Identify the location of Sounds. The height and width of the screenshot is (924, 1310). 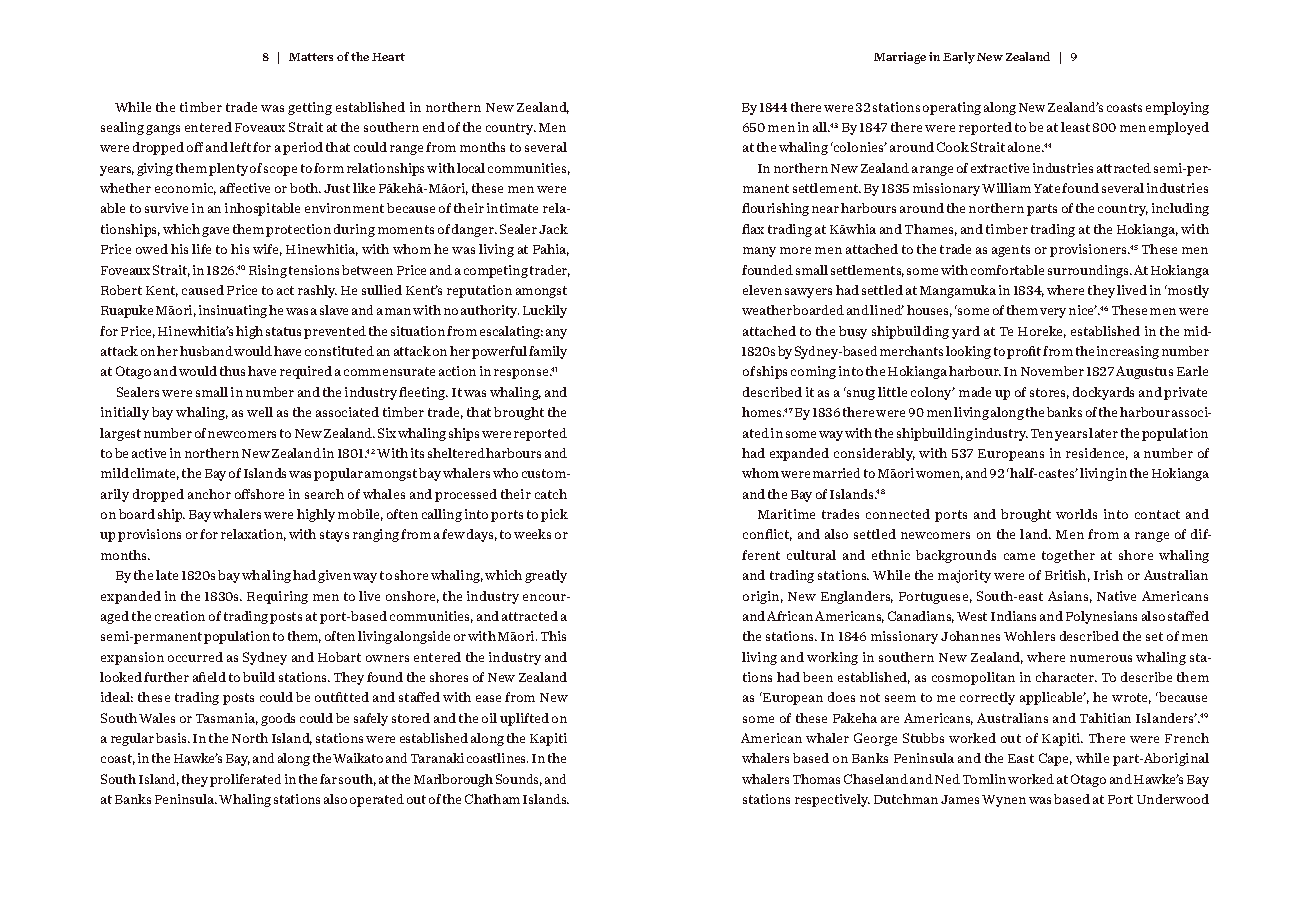
(519, 780).
